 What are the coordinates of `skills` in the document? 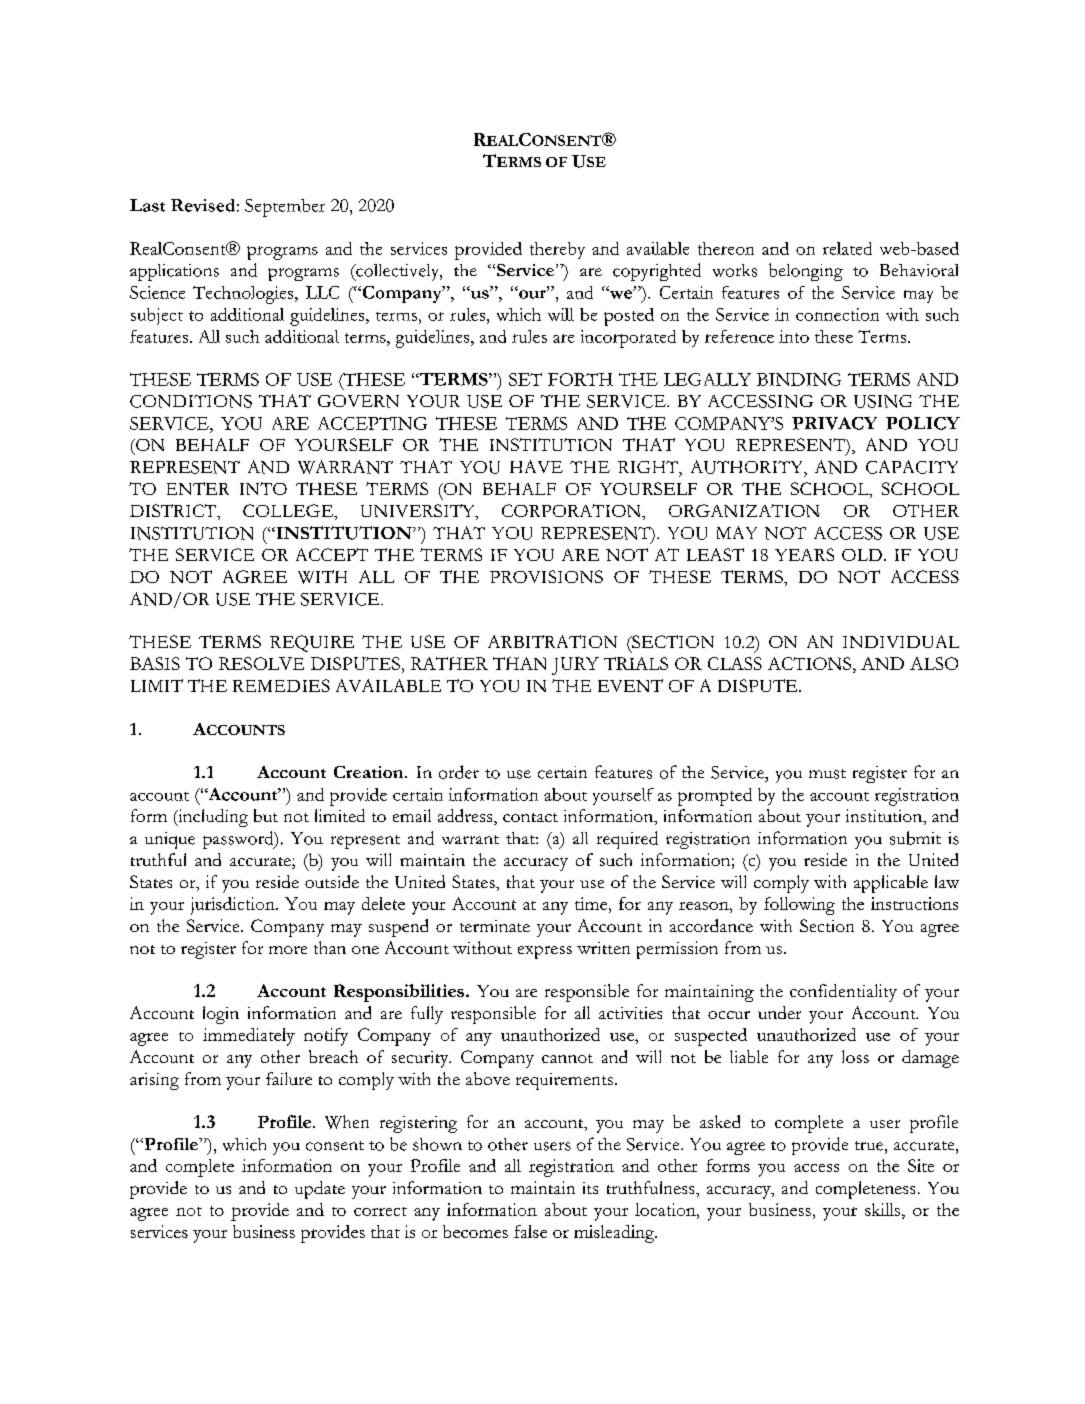 It's located at (884, 1209).
